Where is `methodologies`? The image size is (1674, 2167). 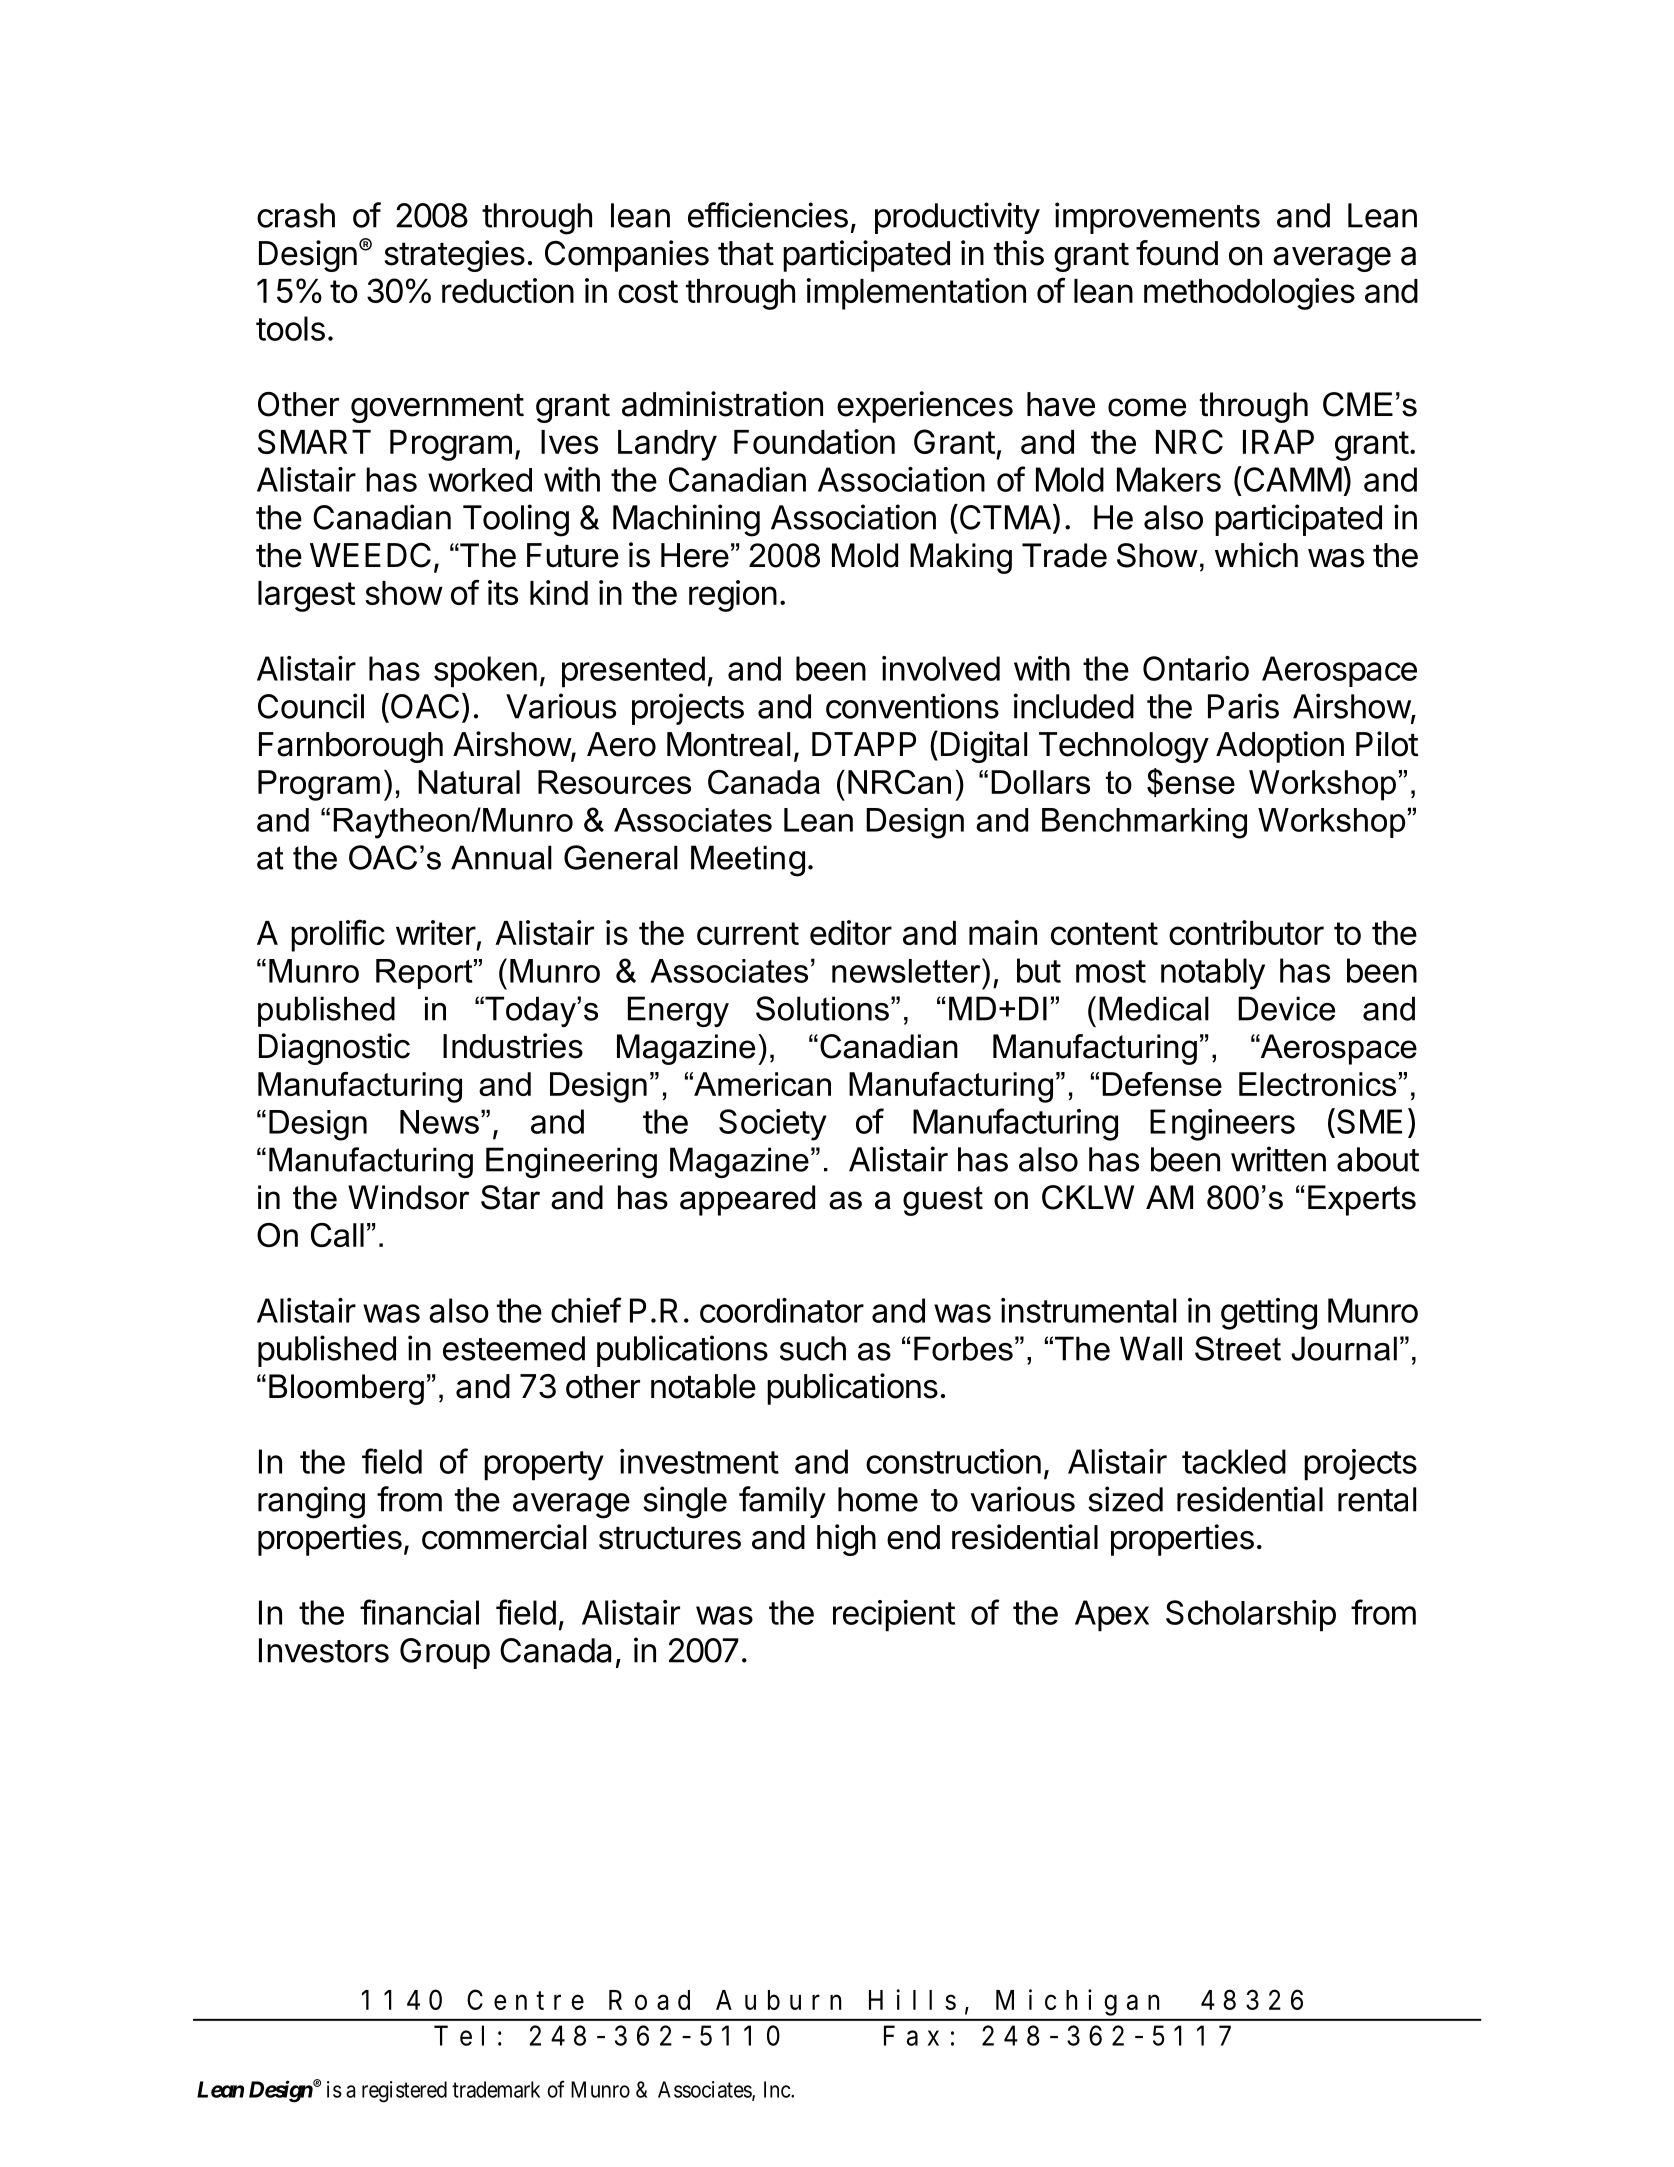
methodologies is located at coordinates (1249, 294).
